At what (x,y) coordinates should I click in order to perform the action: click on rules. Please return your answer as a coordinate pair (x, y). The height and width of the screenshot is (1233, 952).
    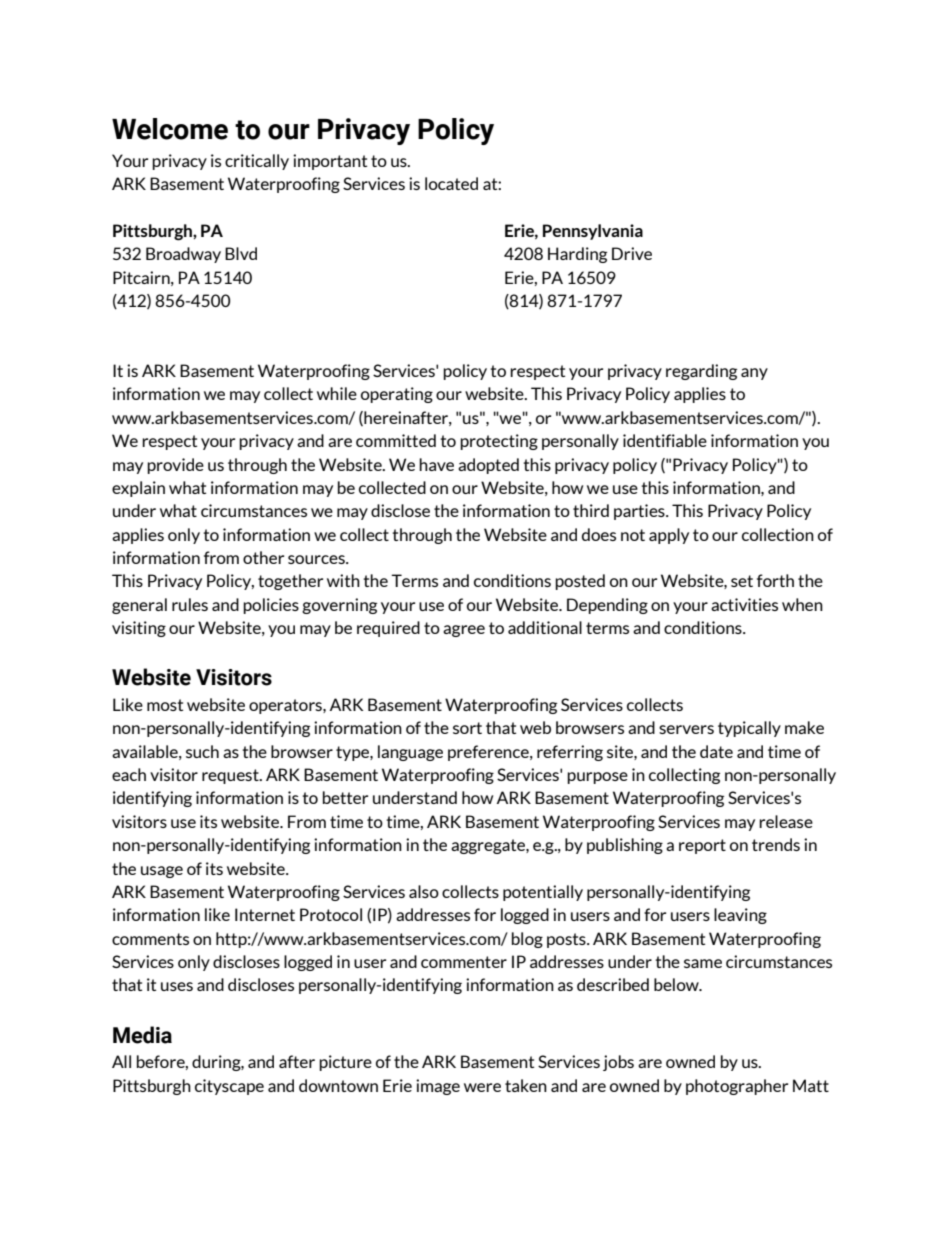
    Looking at the image, I should click on (190, 604).
